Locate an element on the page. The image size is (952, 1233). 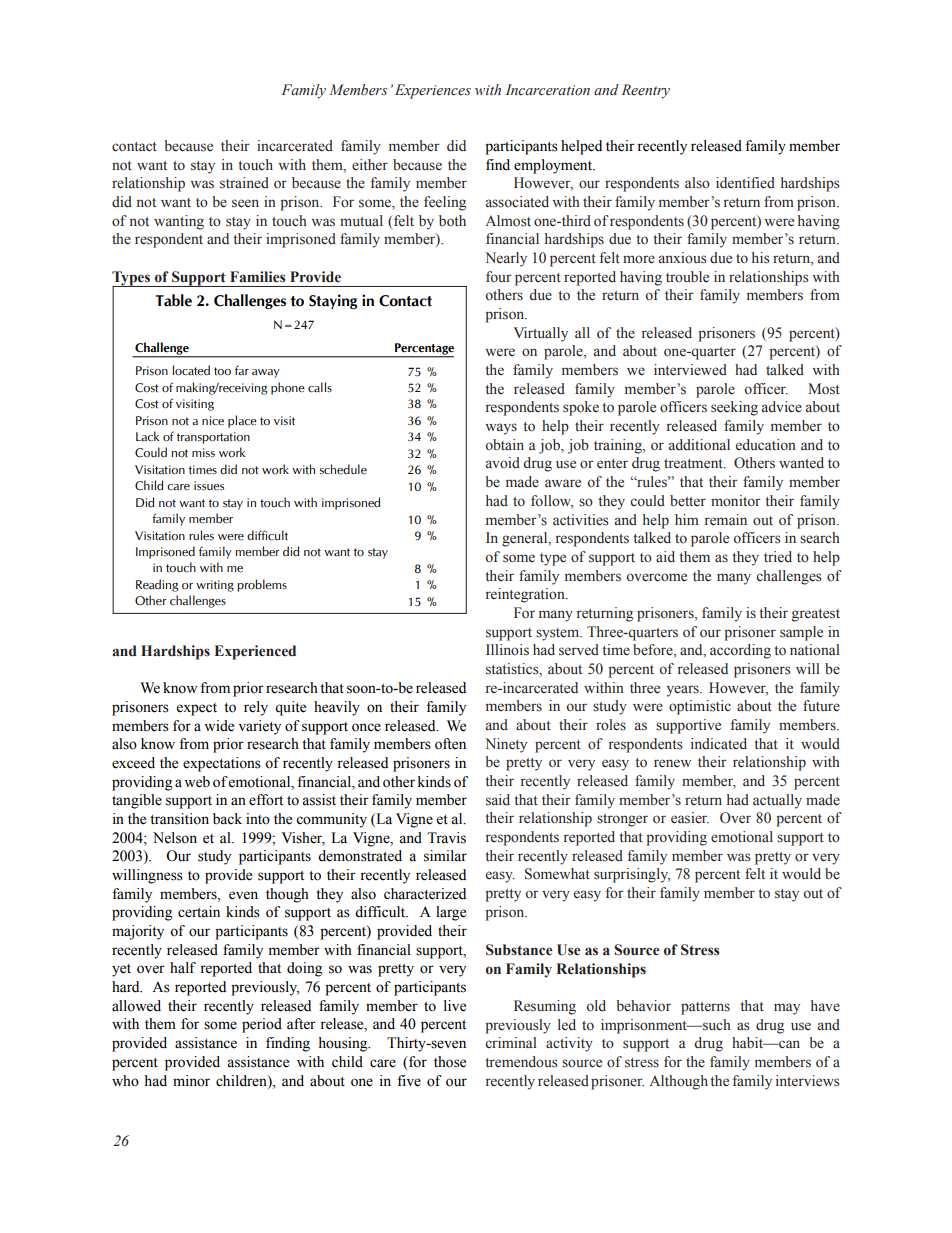
tried is located at coordinates (778, 556).
